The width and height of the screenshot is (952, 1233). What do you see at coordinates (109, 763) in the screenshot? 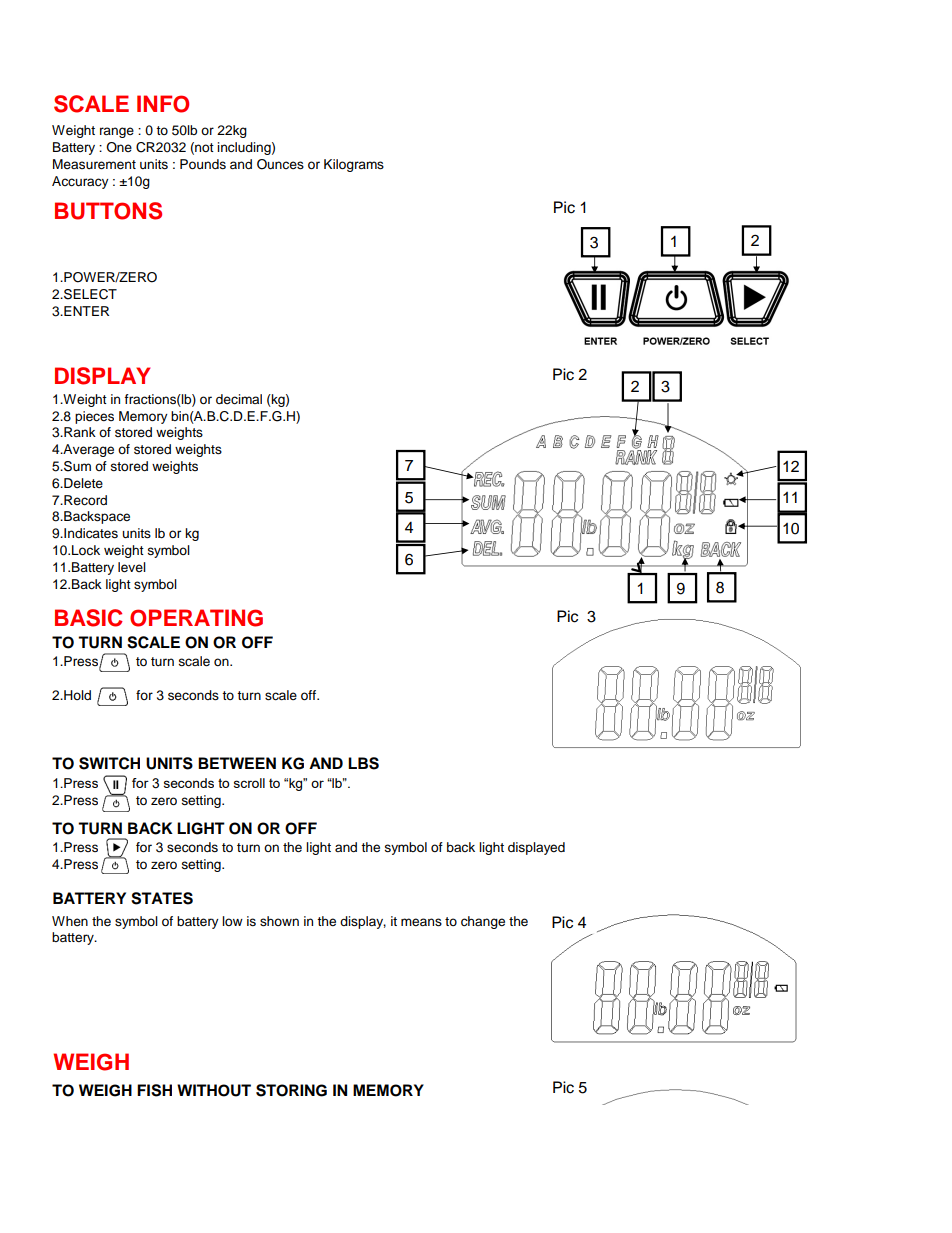
I see `SWITCH` at bounding box center [109, 763].
